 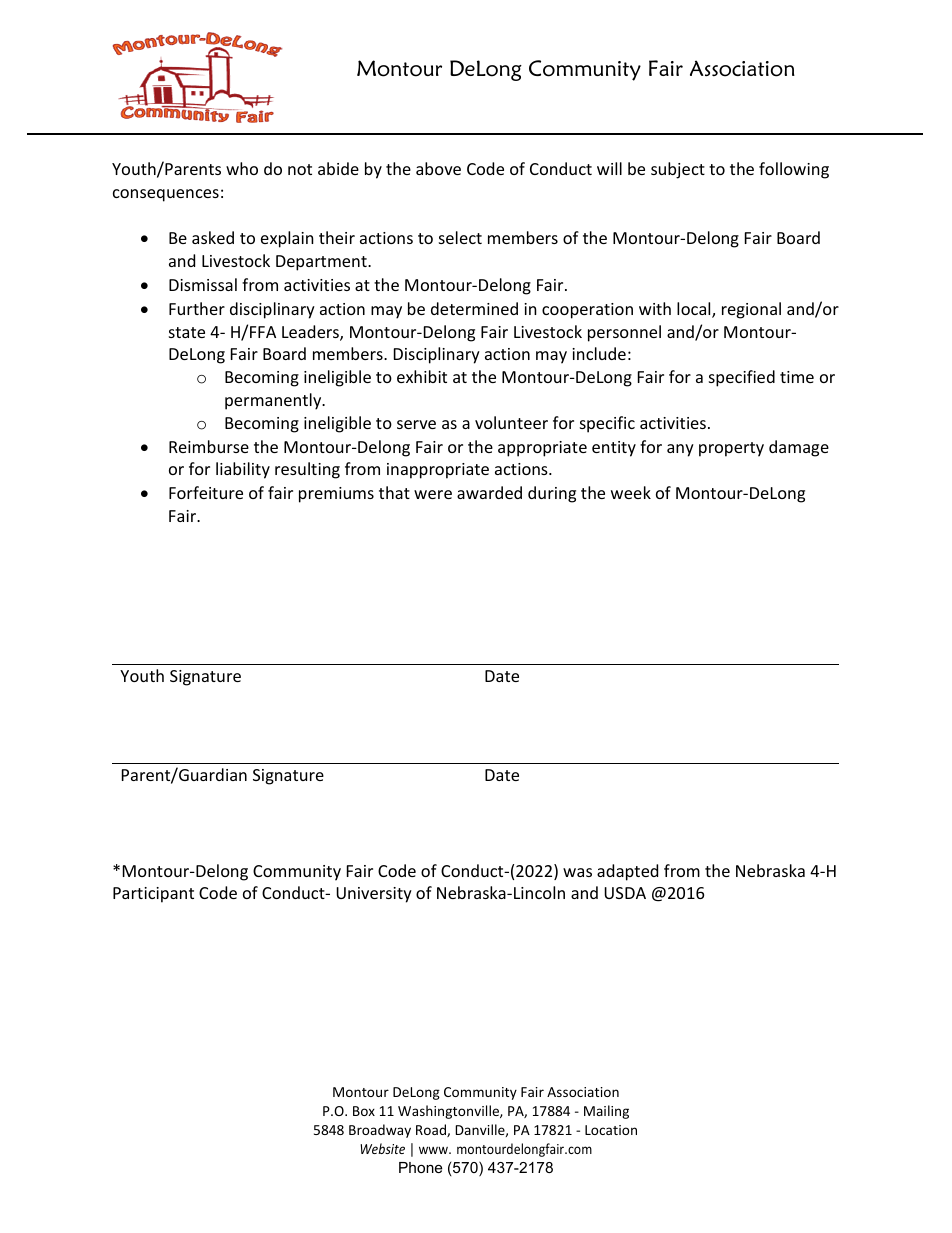 I want to click on awarded, so click(x=489, y=492).
